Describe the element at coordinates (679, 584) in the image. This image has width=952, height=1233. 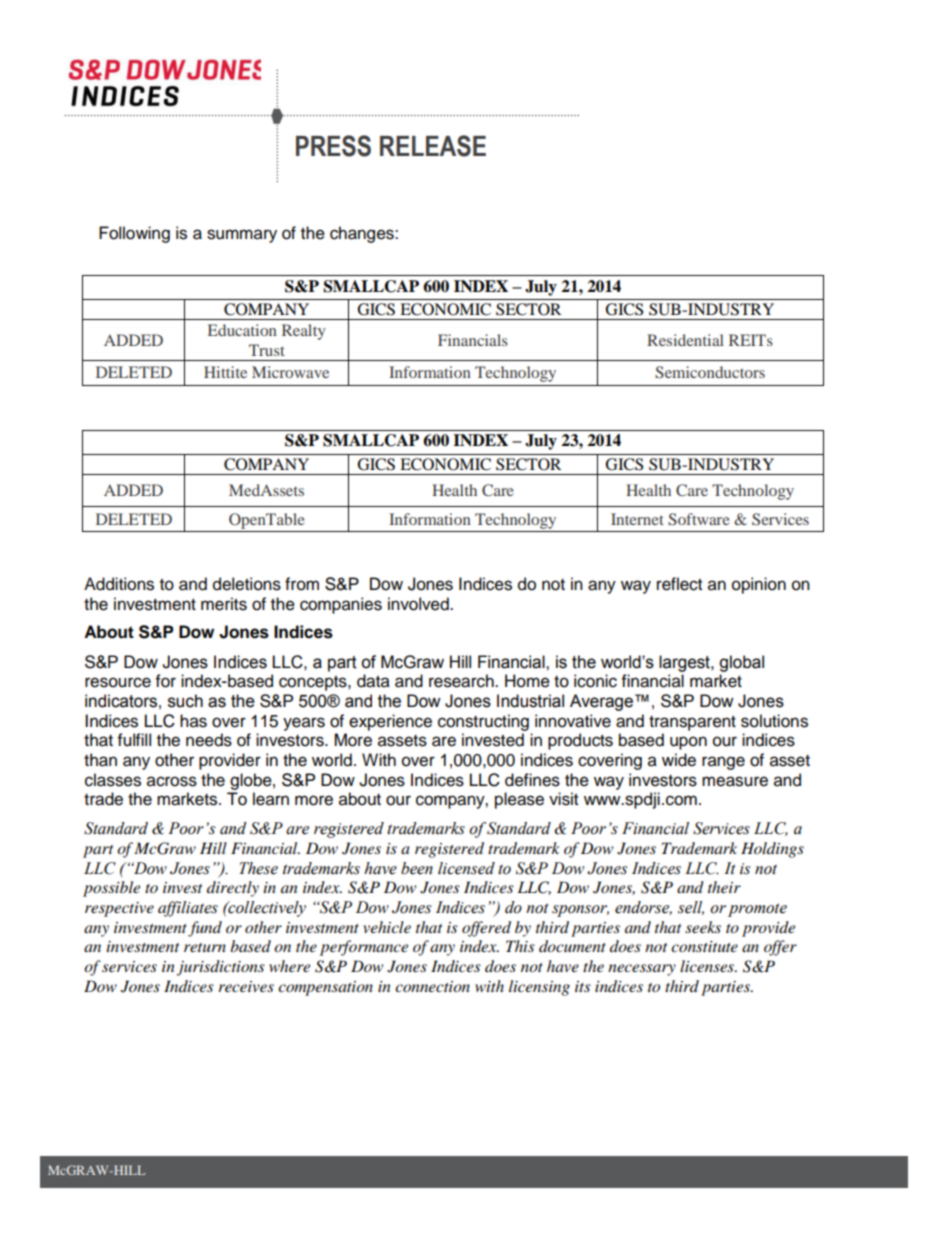
I see `reflect` at that location.
